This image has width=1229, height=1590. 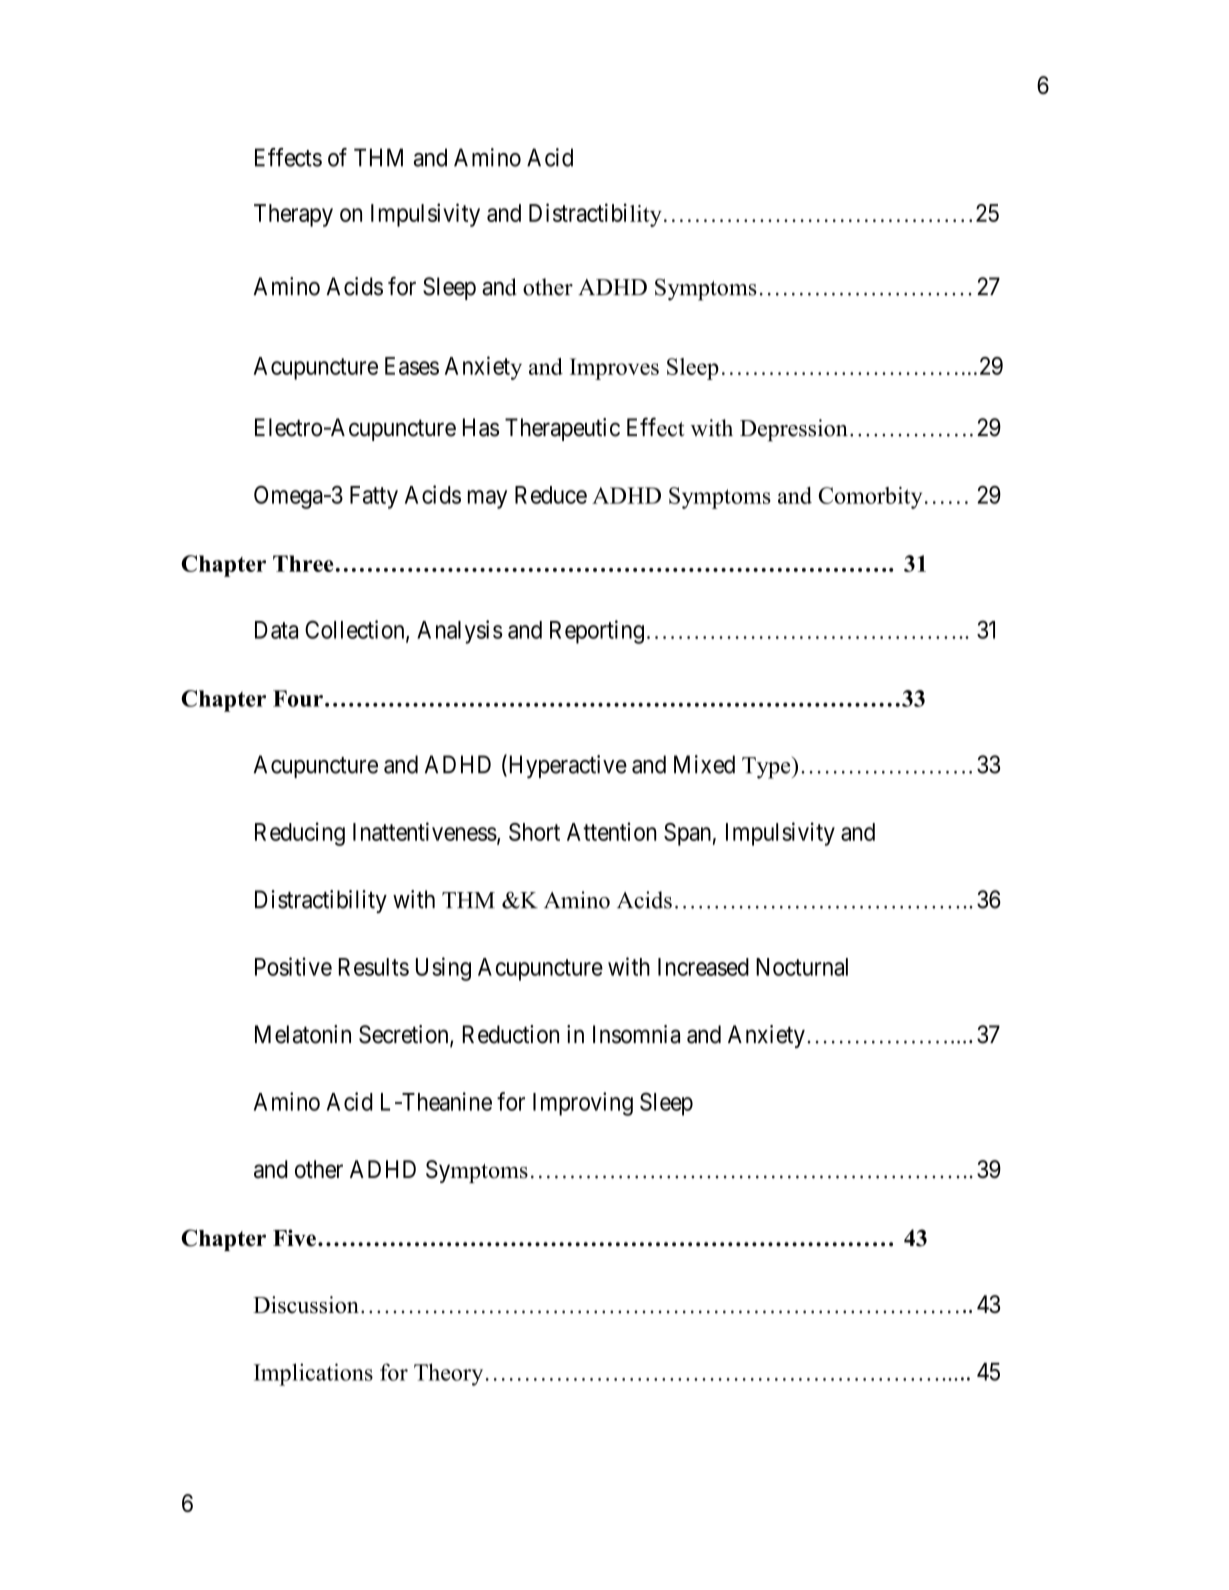 I want to click on Reporting, so click(x=597, y=632).
